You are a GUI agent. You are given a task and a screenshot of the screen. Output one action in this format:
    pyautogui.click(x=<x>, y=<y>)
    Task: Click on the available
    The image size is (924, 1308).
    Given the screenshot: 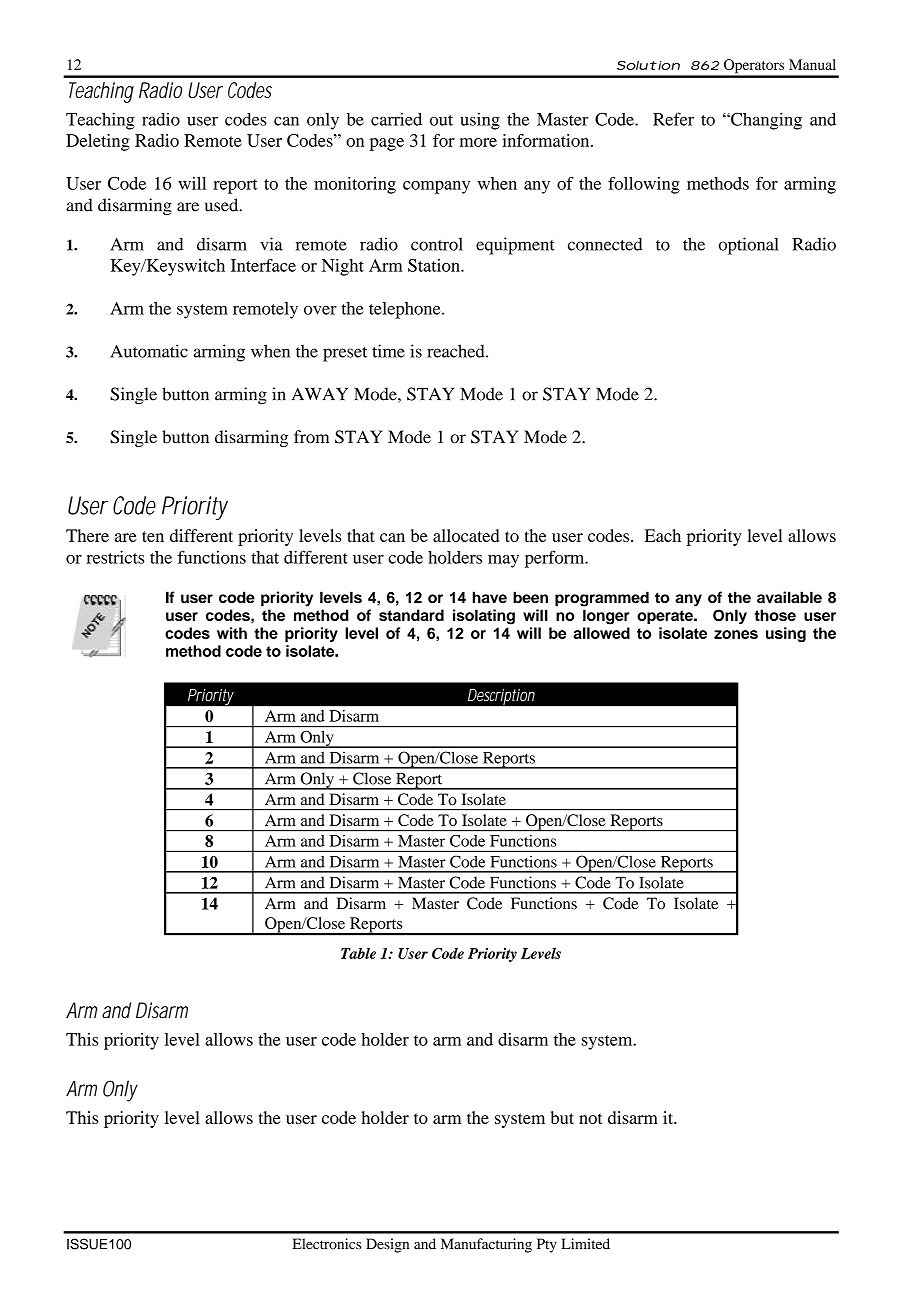 What is the action you would take?
    pyautogui.click(x=789, y=597)
